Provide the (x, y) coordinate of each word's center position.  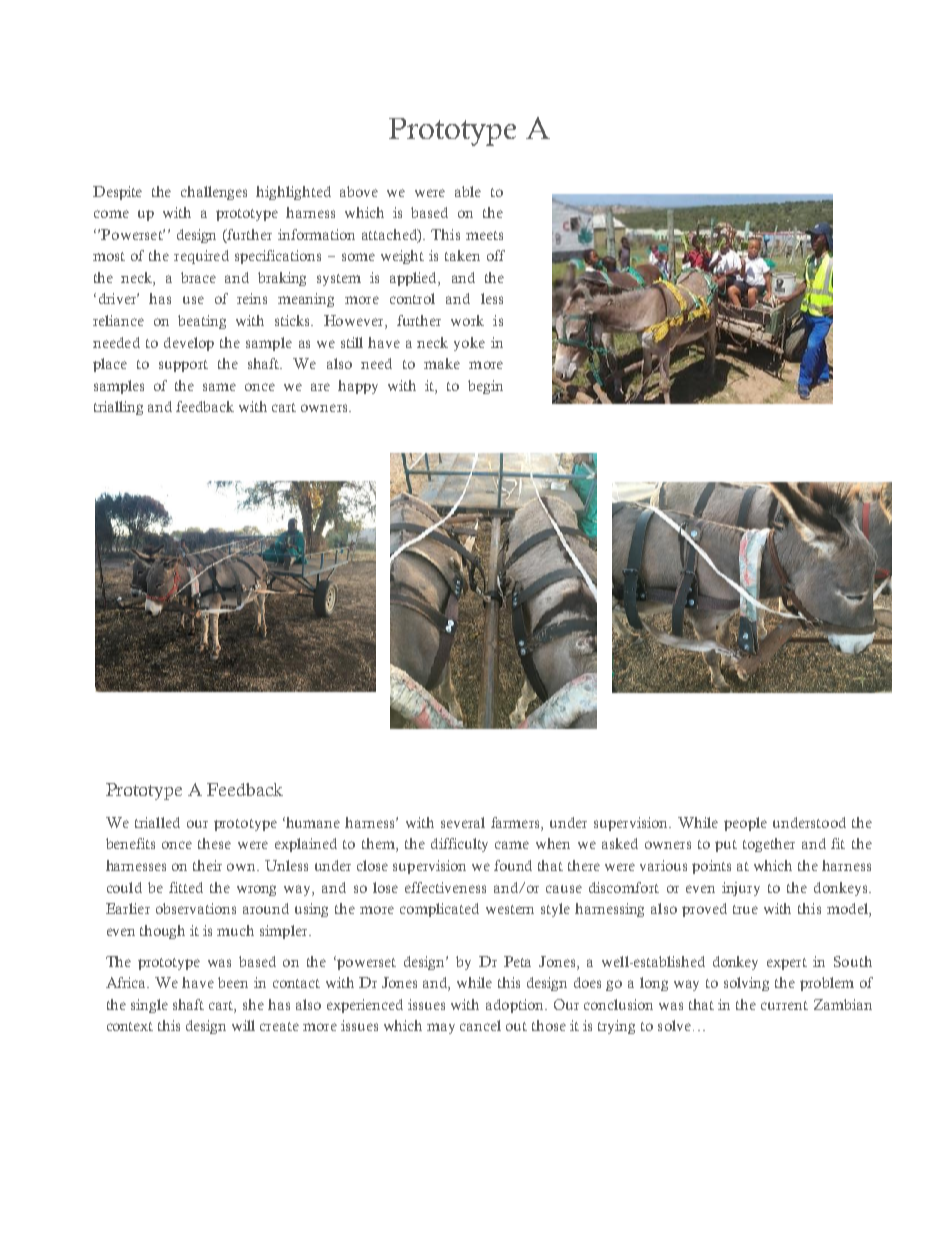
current (784, 1005)
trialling (118, 408)
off (496, 255)
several (463, 822)
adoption (516, 1006)
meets (484, 235)
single (149, 1006)
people (745, 824)
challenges (214, 193)
